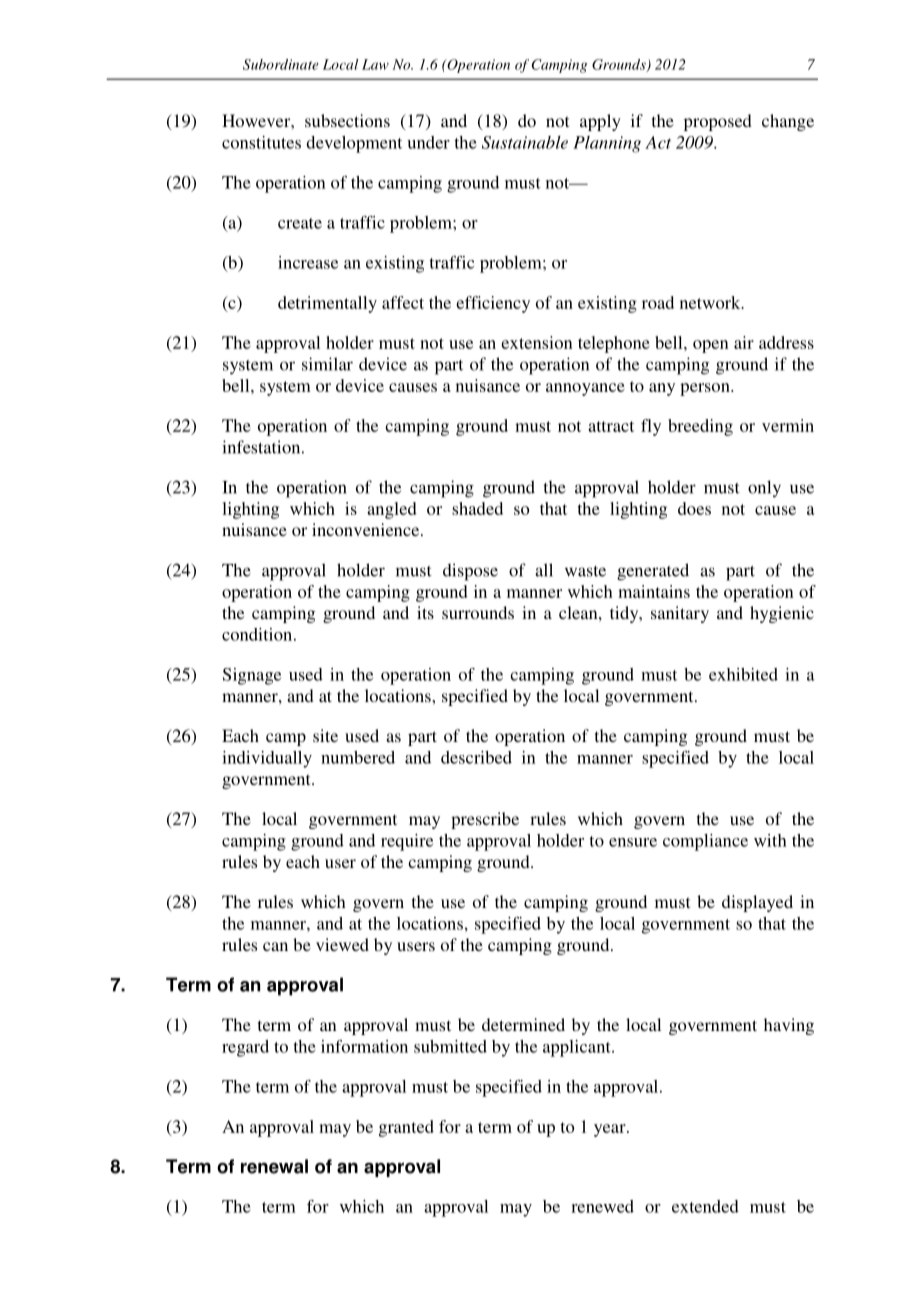 This screenshot has width=924, height=1308. Describe the element at coordinates (252, 676) in the screenshot. I see `Signage` at that location.
